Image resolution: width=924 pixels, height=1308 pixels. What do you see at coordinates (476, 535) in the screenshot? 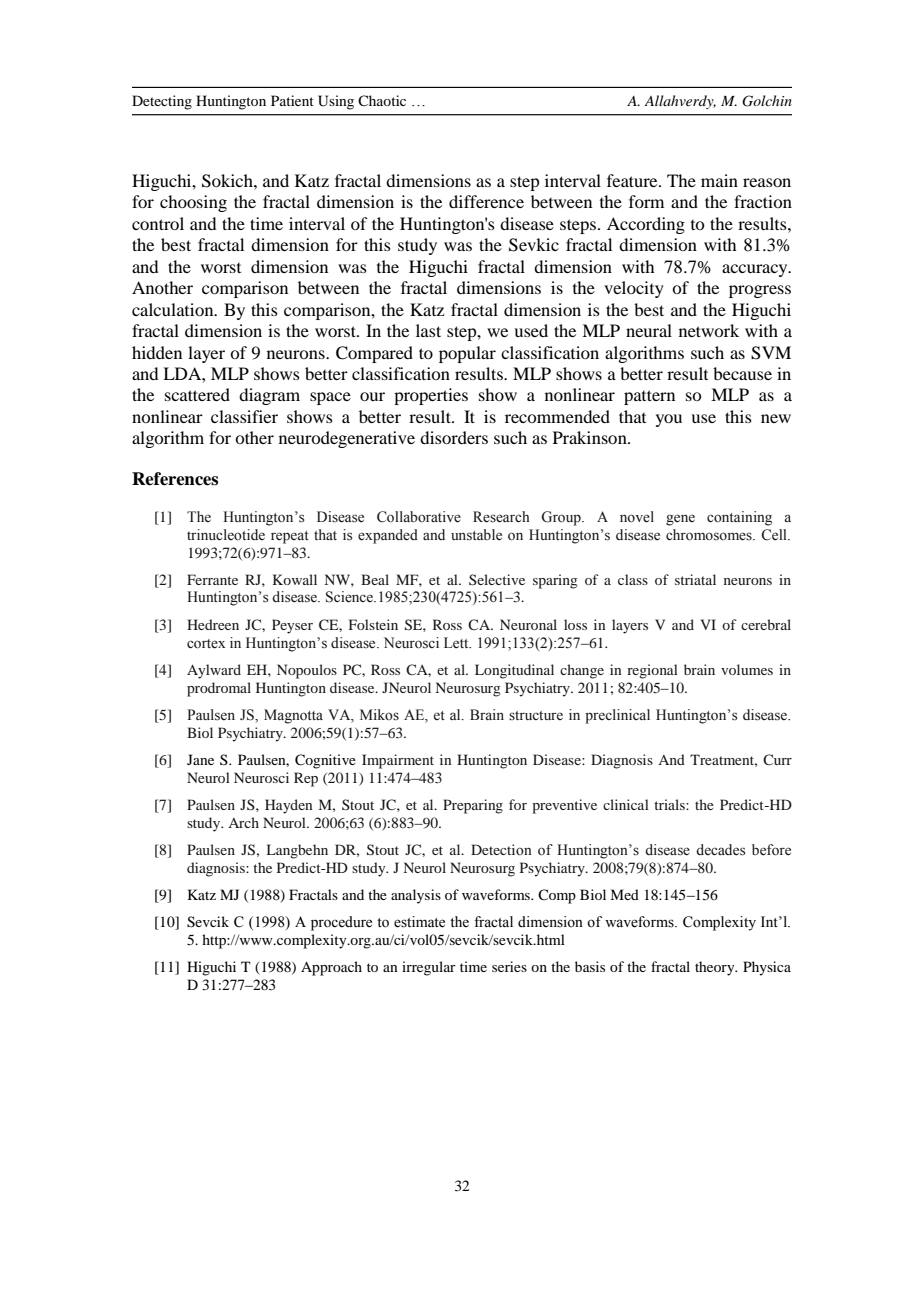
I see `unstable` at bounding box center [476, 535].
